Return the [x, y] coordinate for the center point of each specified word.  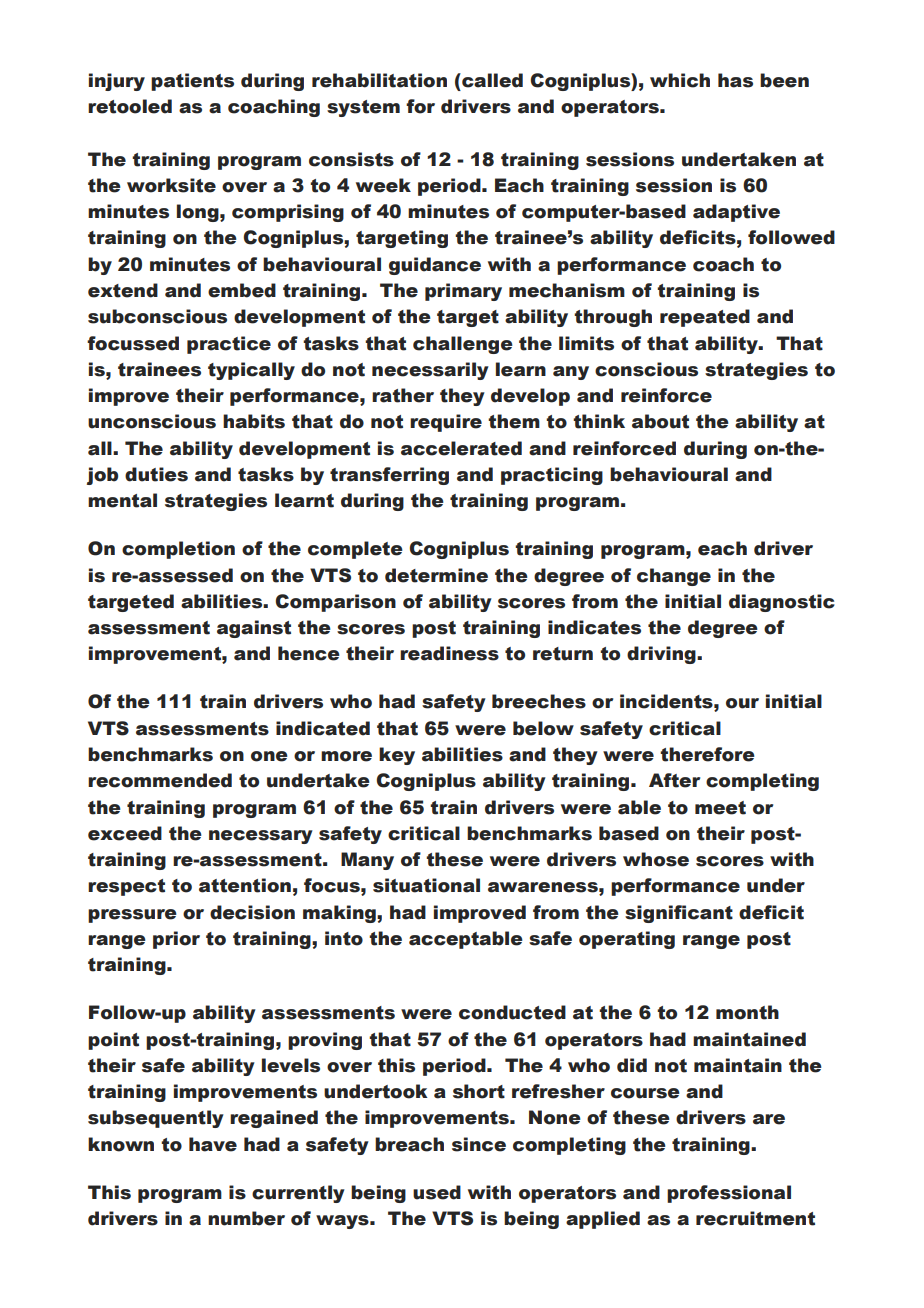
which [680, 80]
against [254, 629]
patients [192, 82]
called [491, 80]
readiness [449, 653]
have [213, 1144]
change [674, 577]
